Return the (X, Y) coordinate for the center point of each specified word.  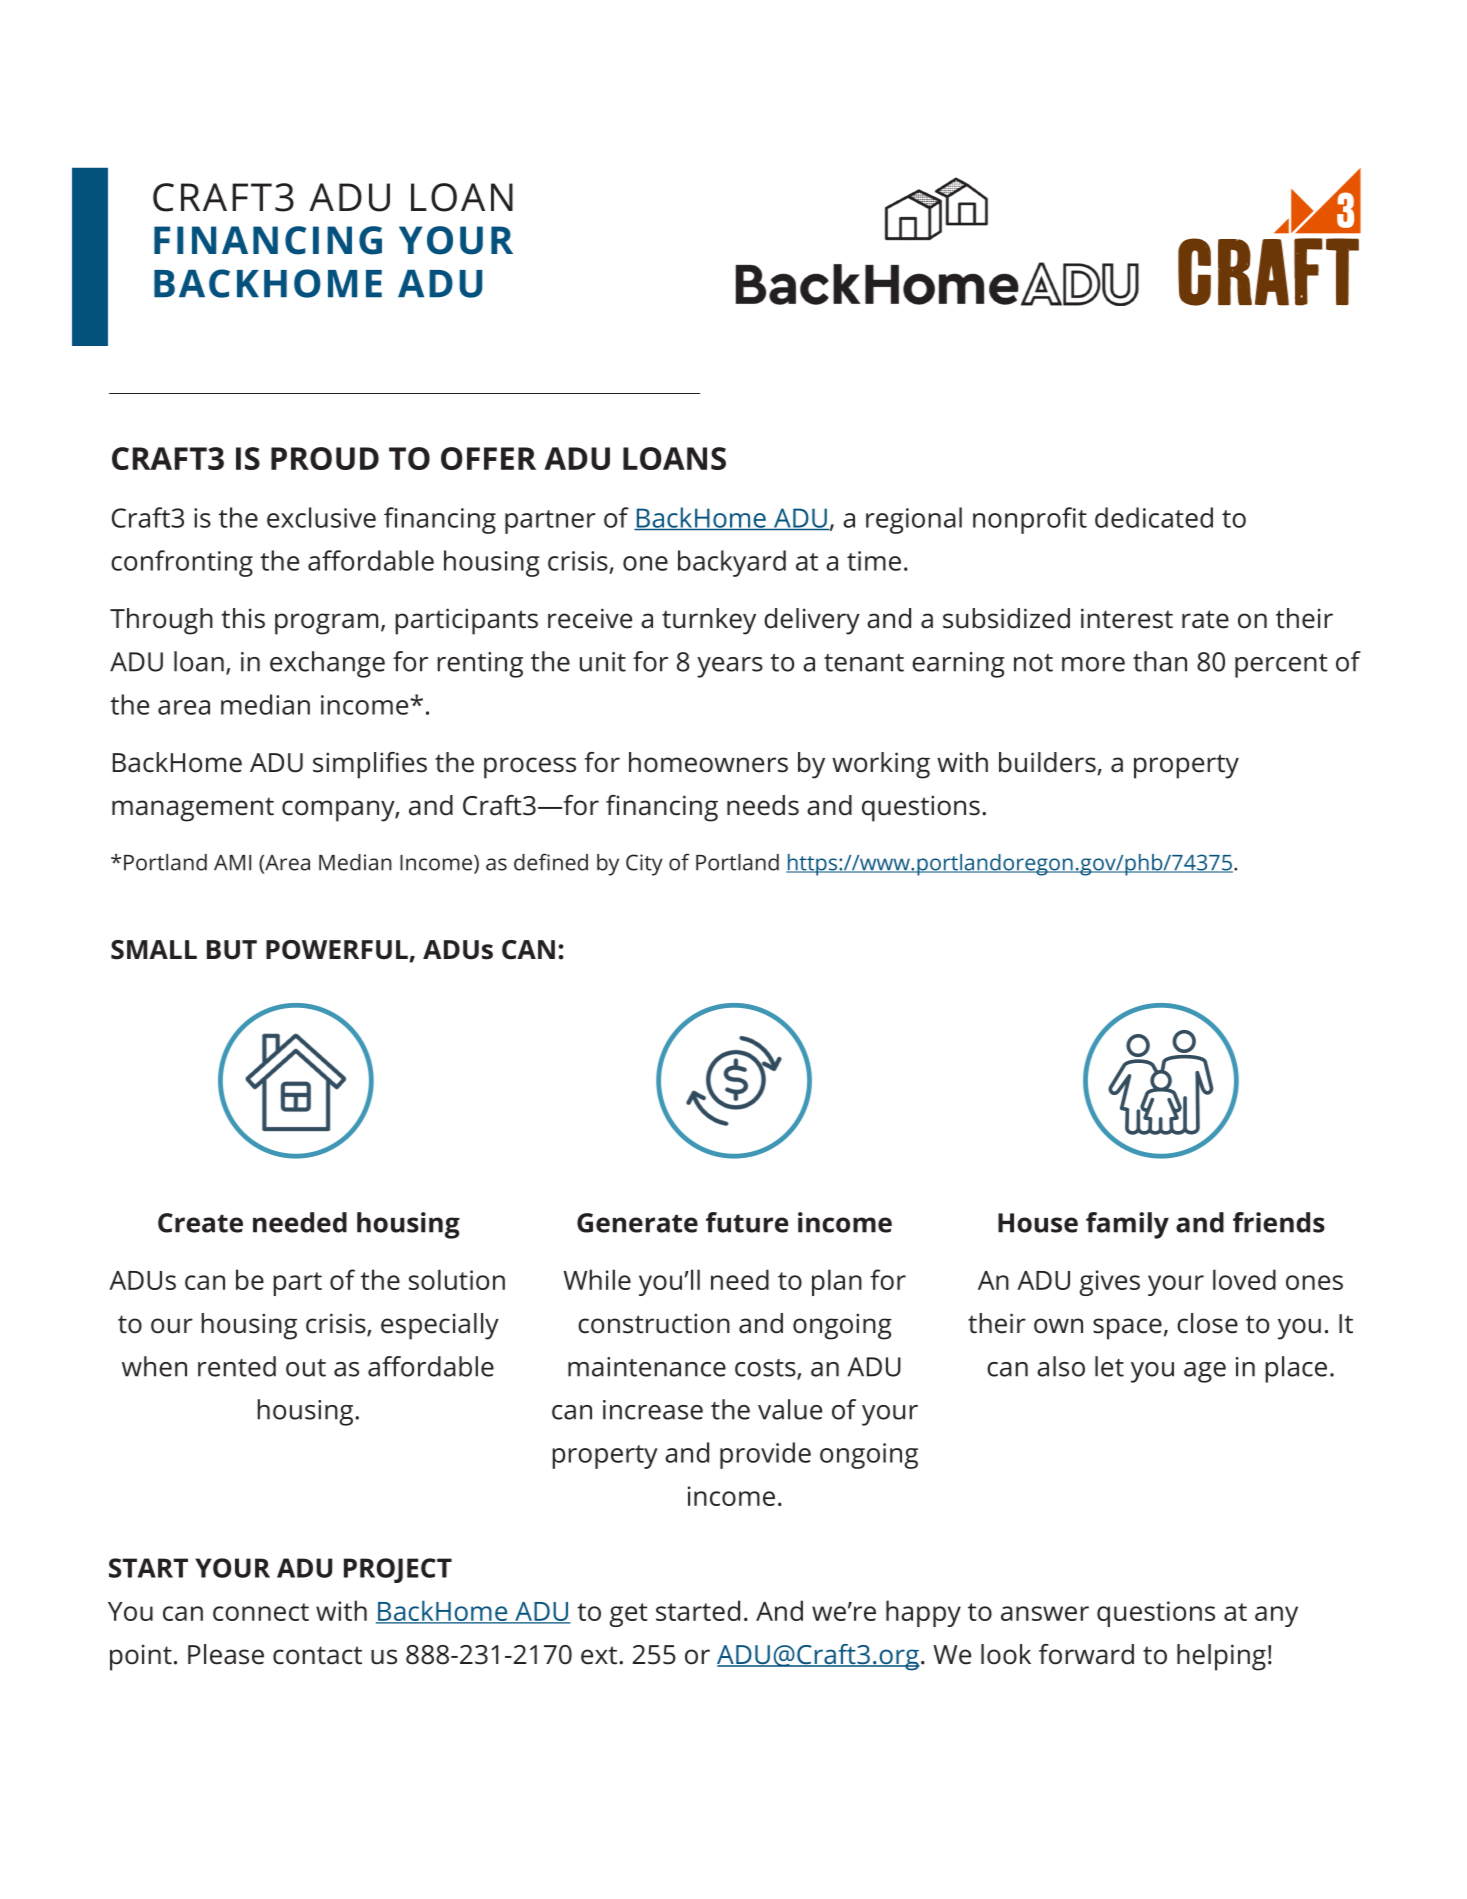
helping (1221, 1657)
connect (261, 1612)
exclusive (321, 517)
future (747, 1222)
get (628, 1615)
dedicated (1154, 517)
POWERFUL (338, 951)
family (1127, 1225)
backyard (732, 563)
